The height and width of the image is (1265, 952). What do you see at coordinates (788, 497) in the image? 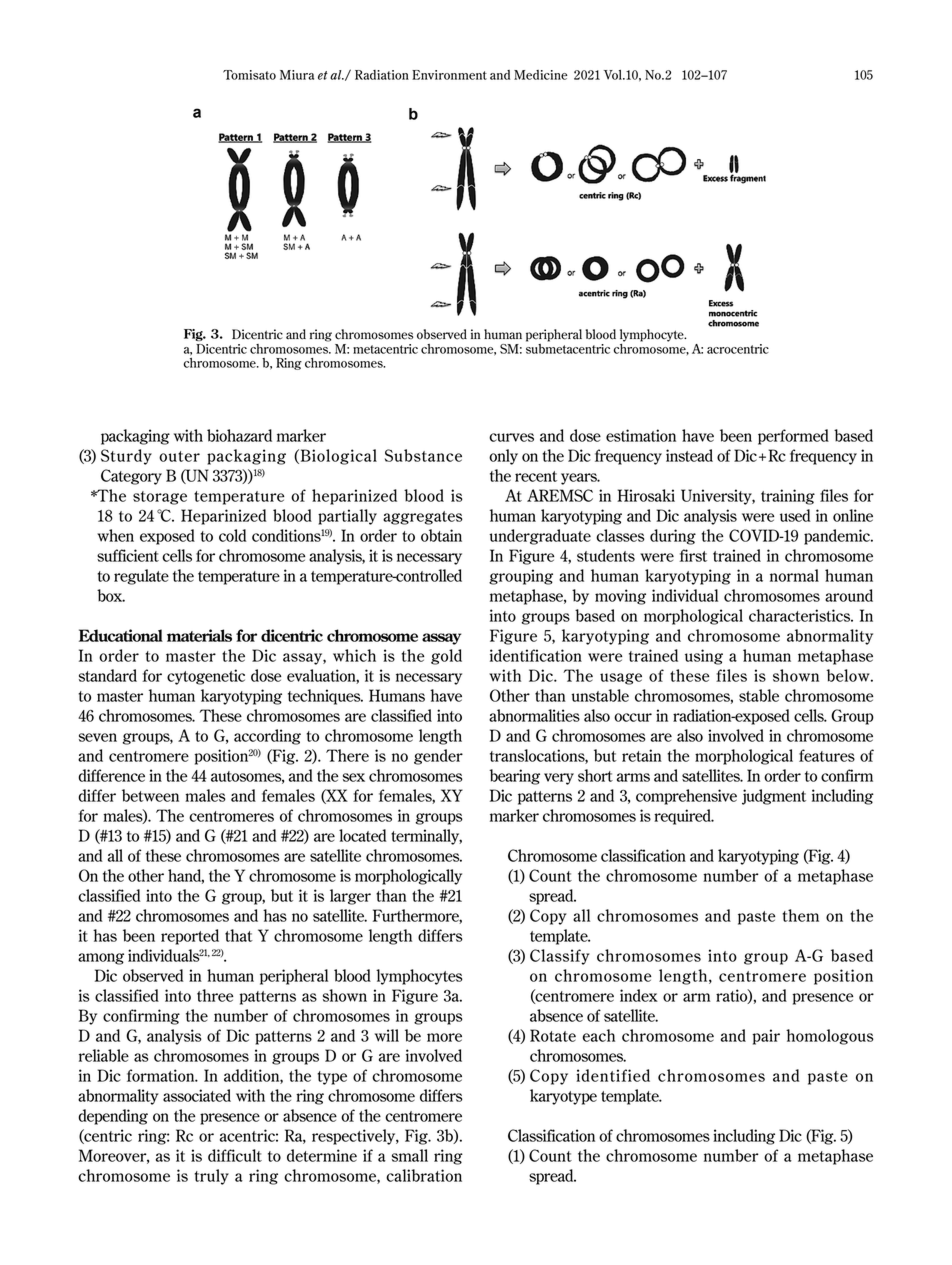
I see `training` at bounding box center [788, 497].
